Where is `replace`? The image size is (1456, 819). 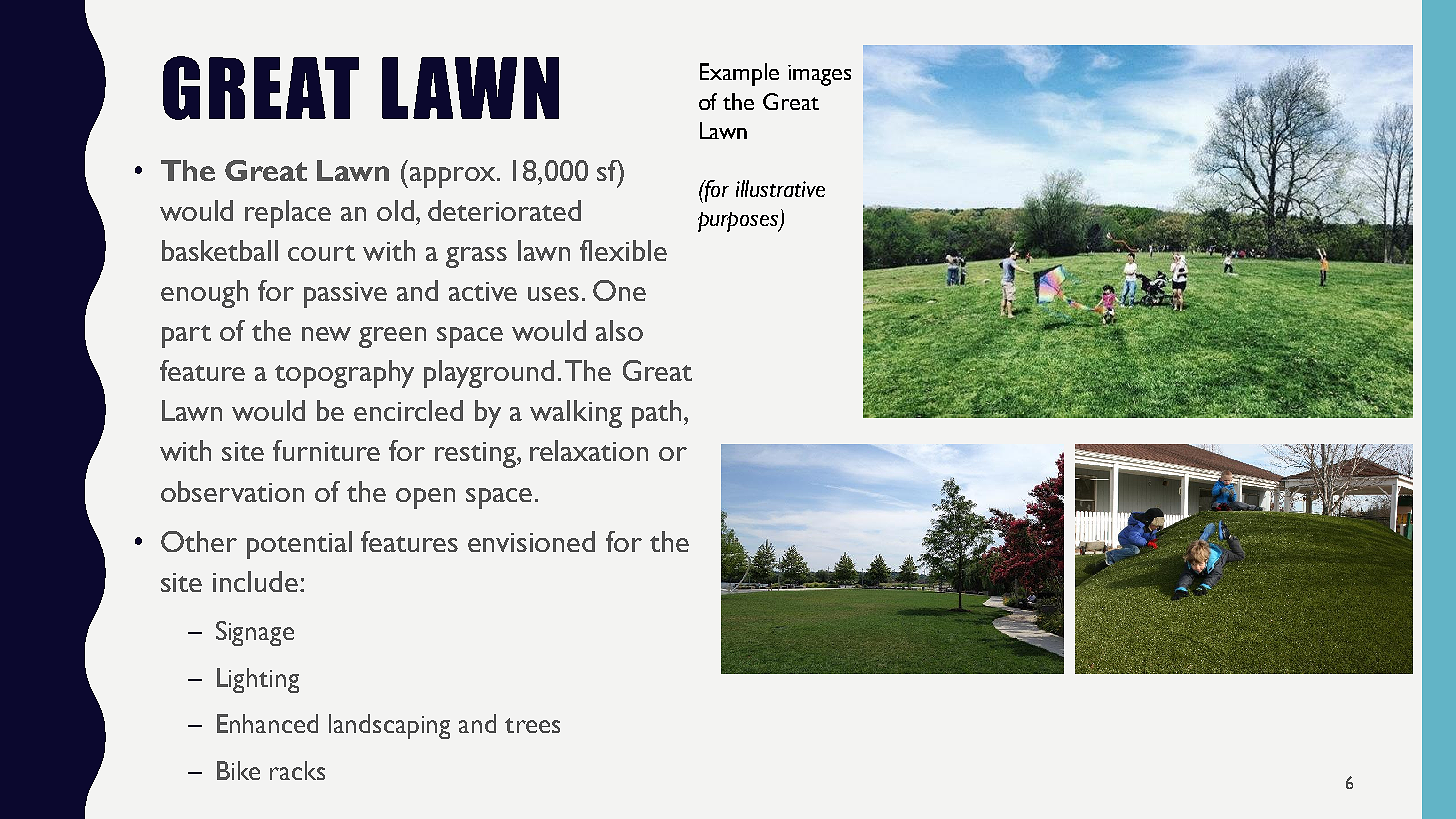 replace is located at coordinates (288, 214).
